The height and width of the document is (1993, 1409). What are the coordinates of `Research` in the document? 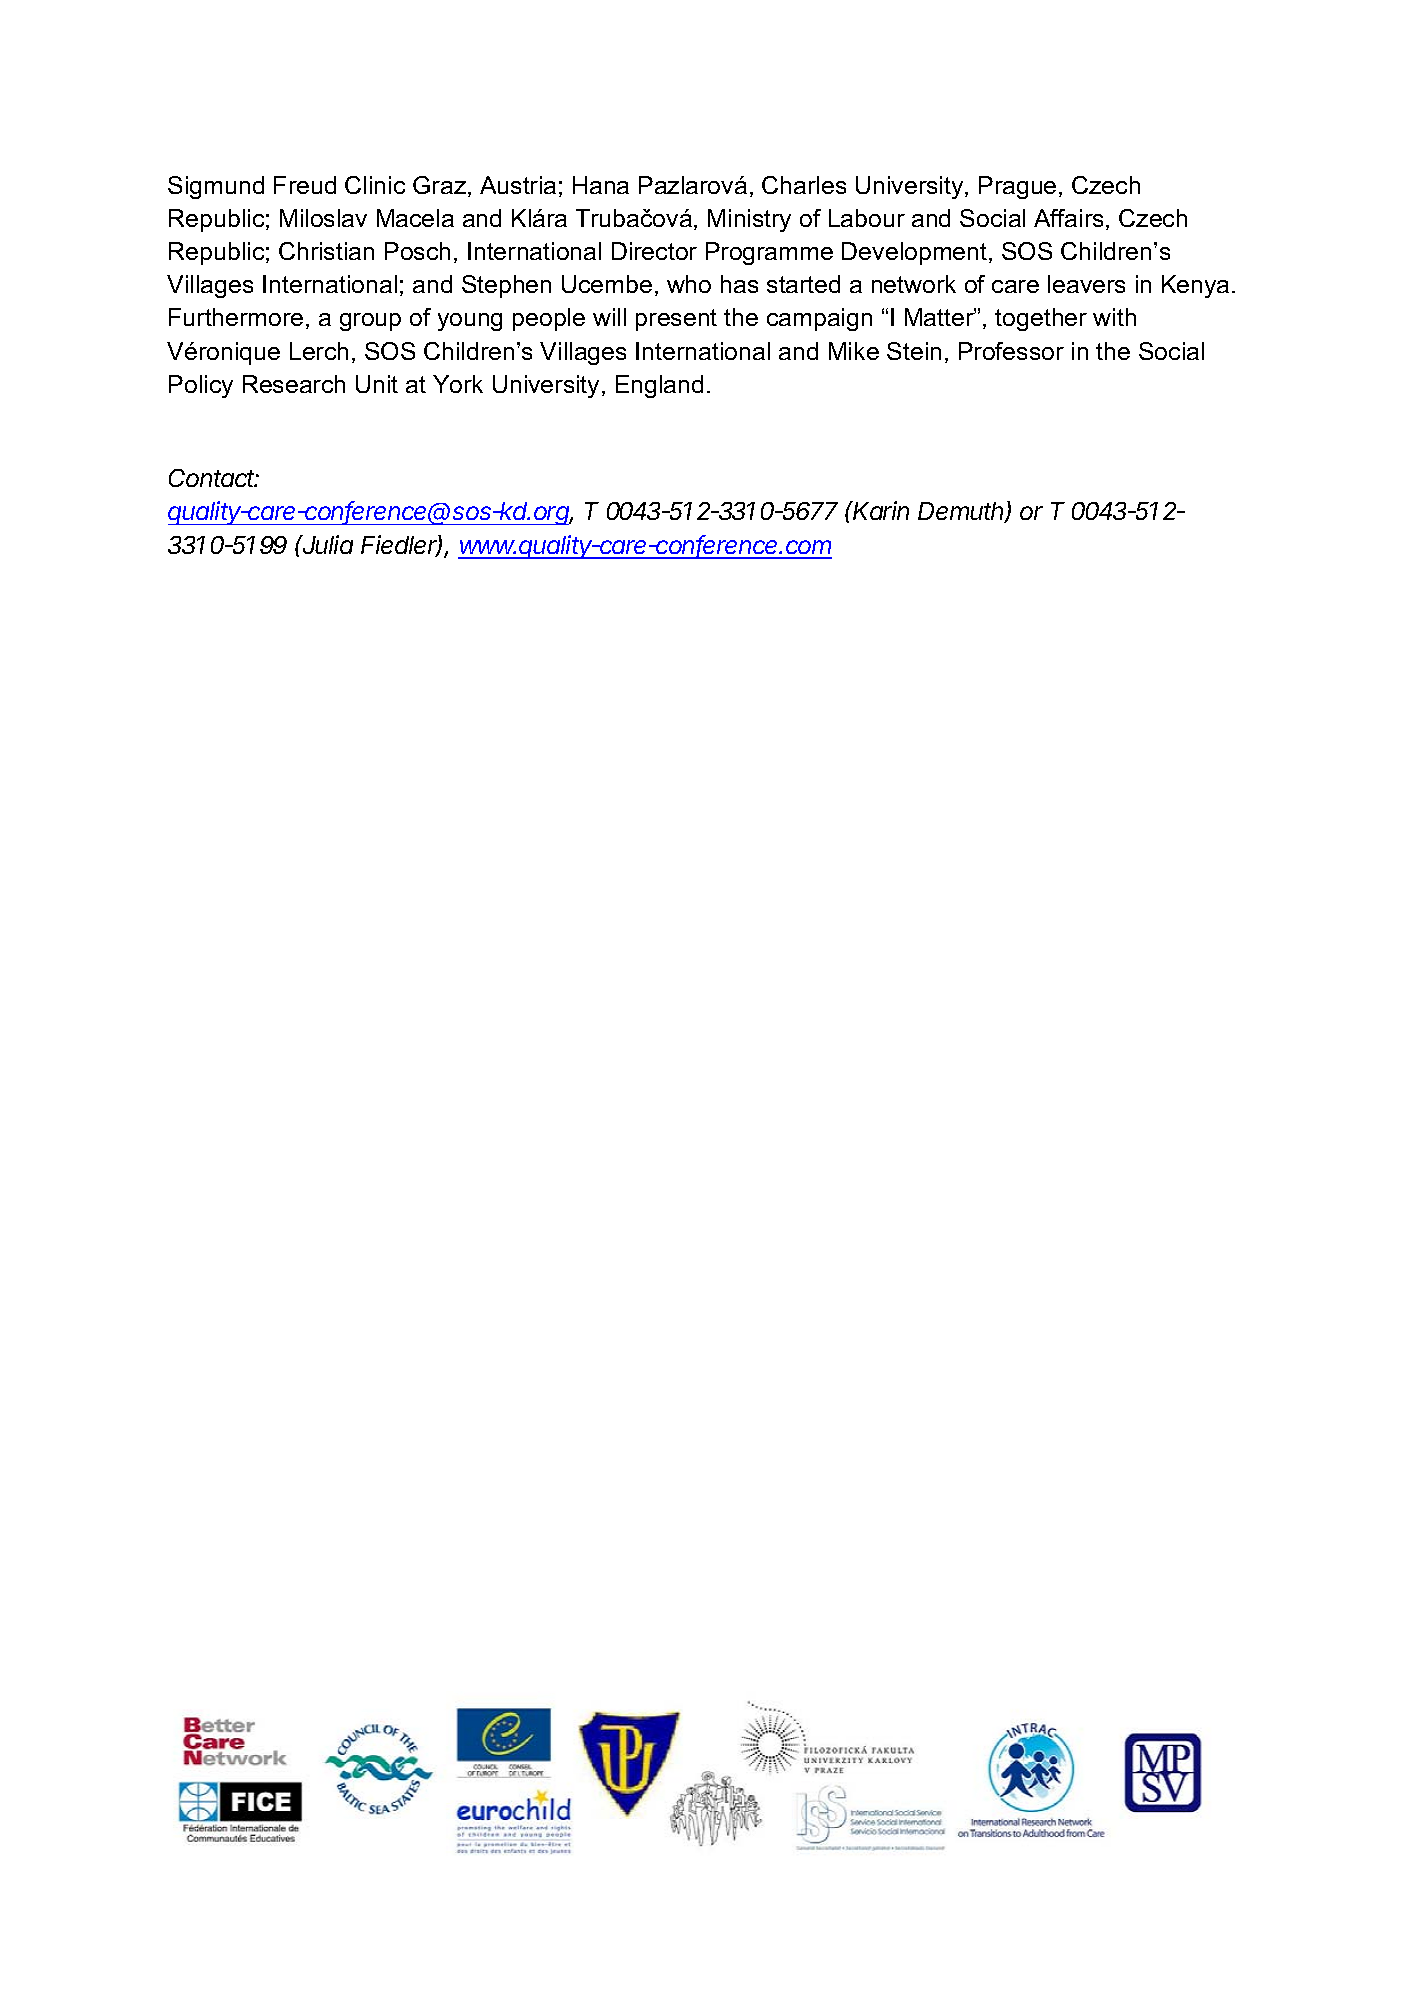 It's located at (294, 384).
